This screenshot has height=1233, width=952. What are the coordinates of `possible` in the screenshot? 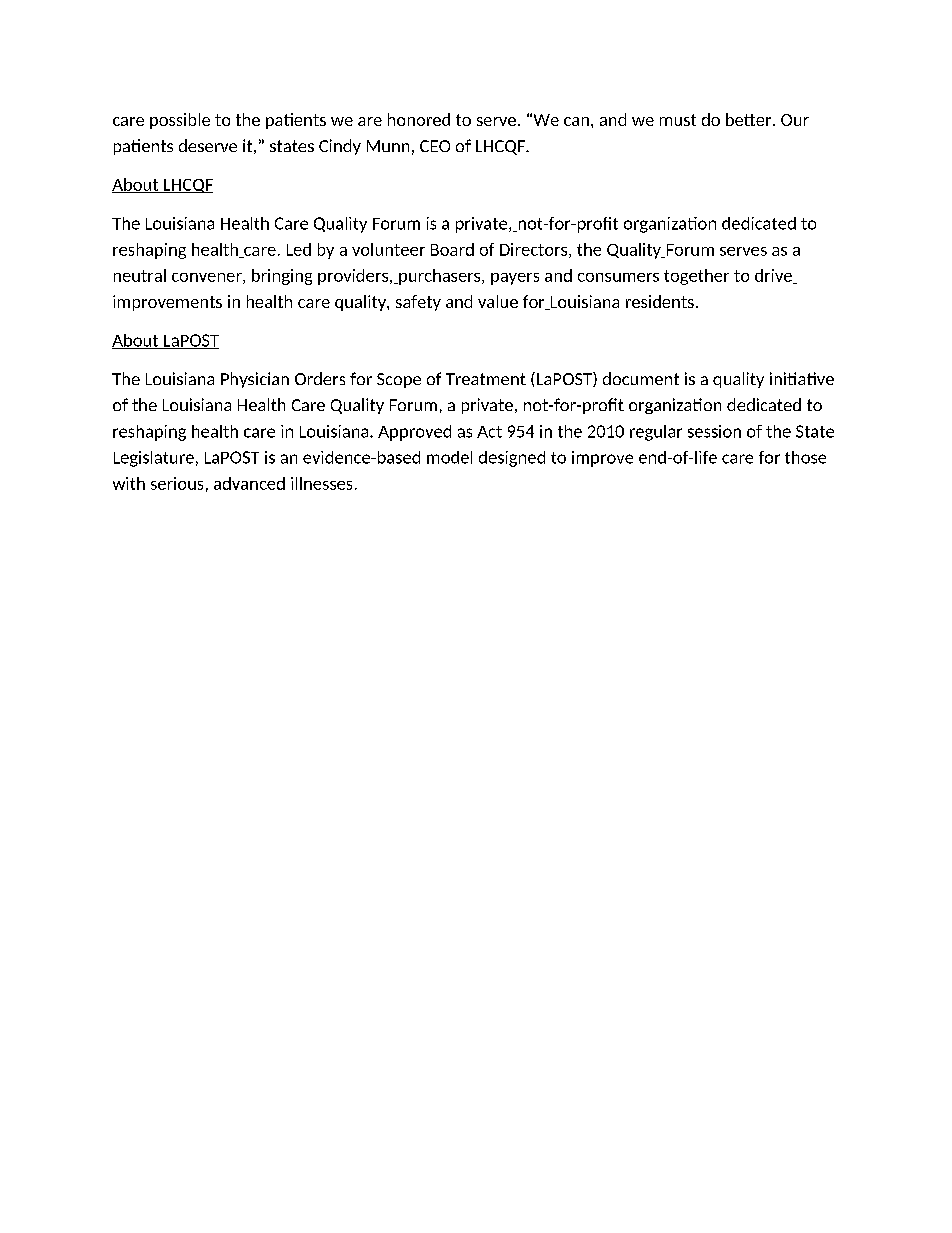 It's located at (180, 121).
